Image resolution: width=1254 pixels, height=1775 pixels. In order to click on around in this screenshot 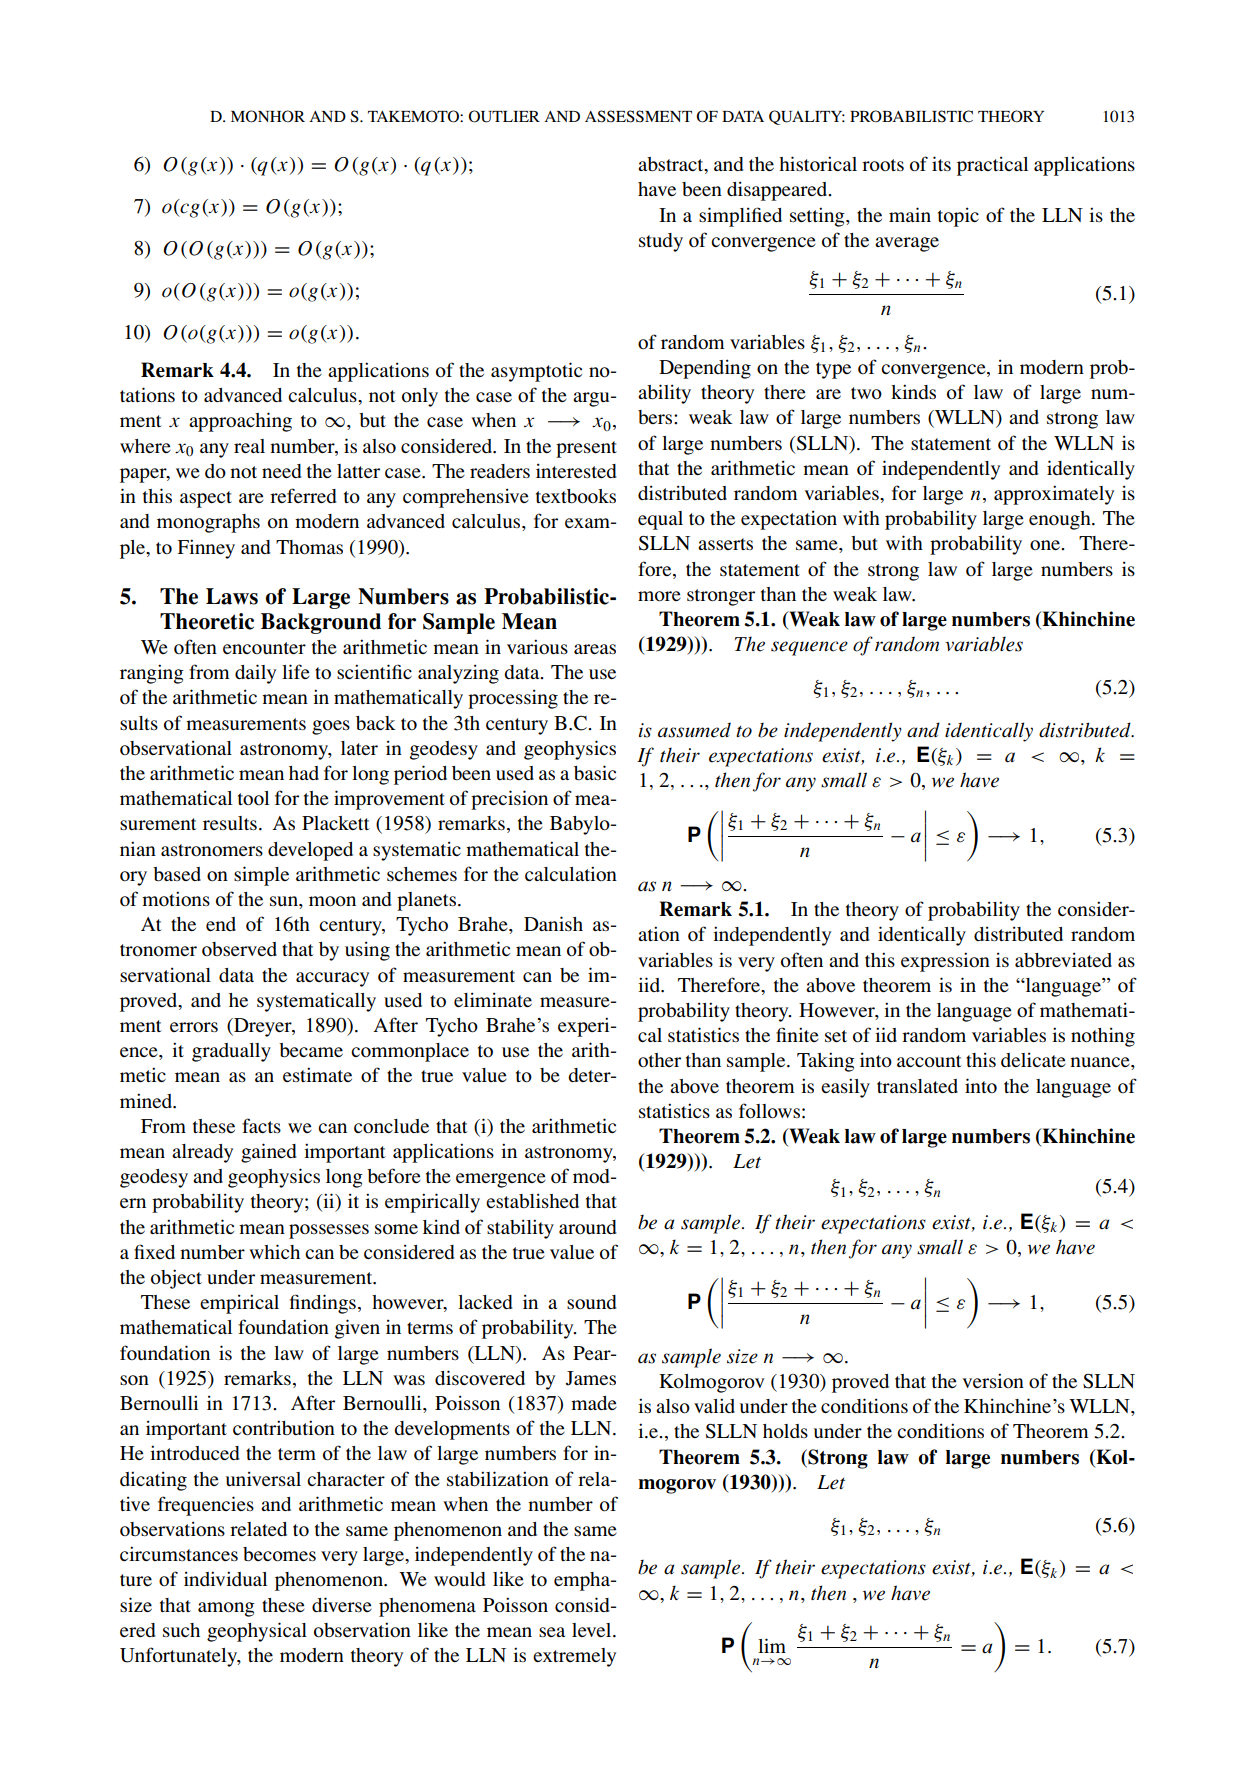, I will do `click(588, 1227)`.
